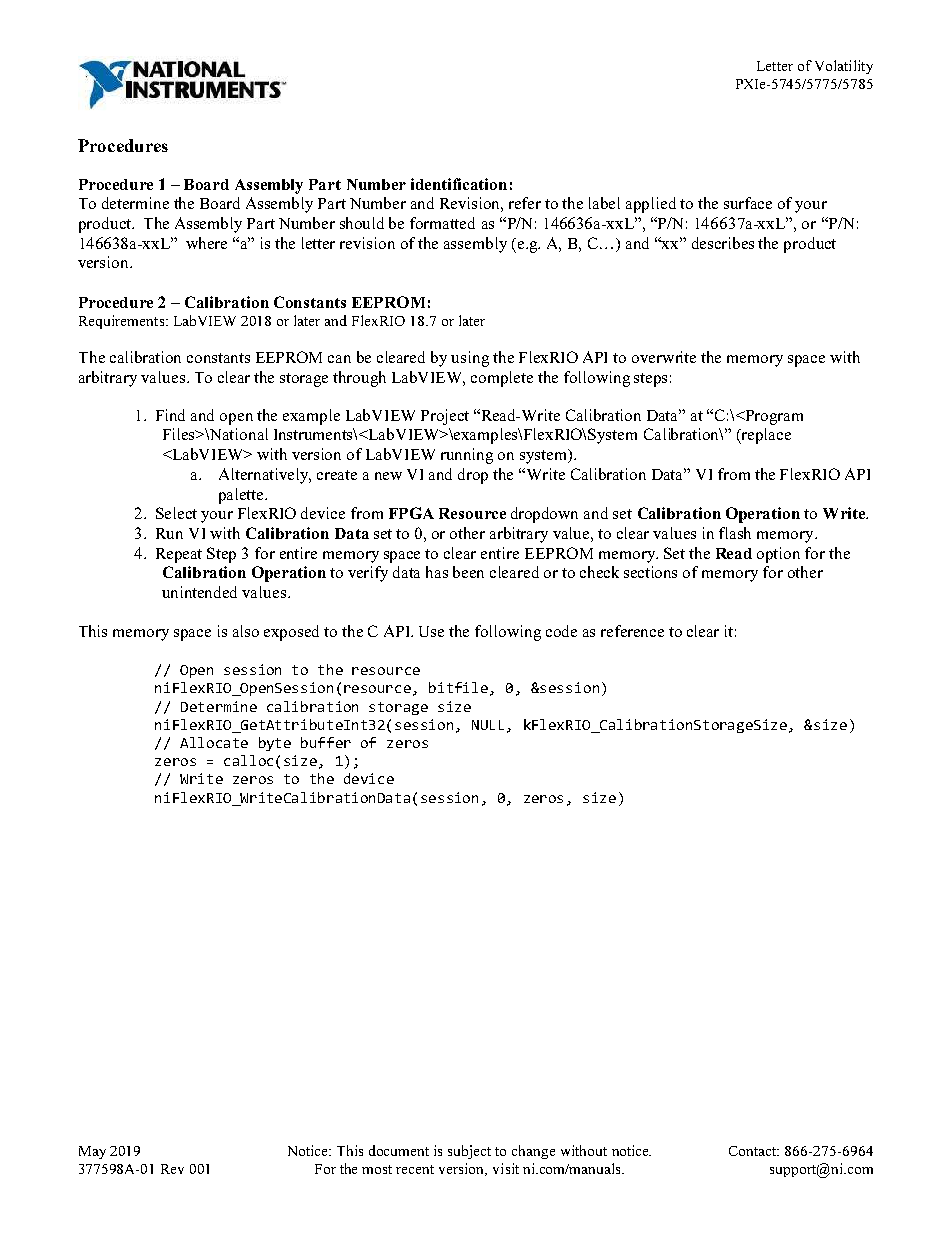  I want to click on Volatility, so click(844, 67).
